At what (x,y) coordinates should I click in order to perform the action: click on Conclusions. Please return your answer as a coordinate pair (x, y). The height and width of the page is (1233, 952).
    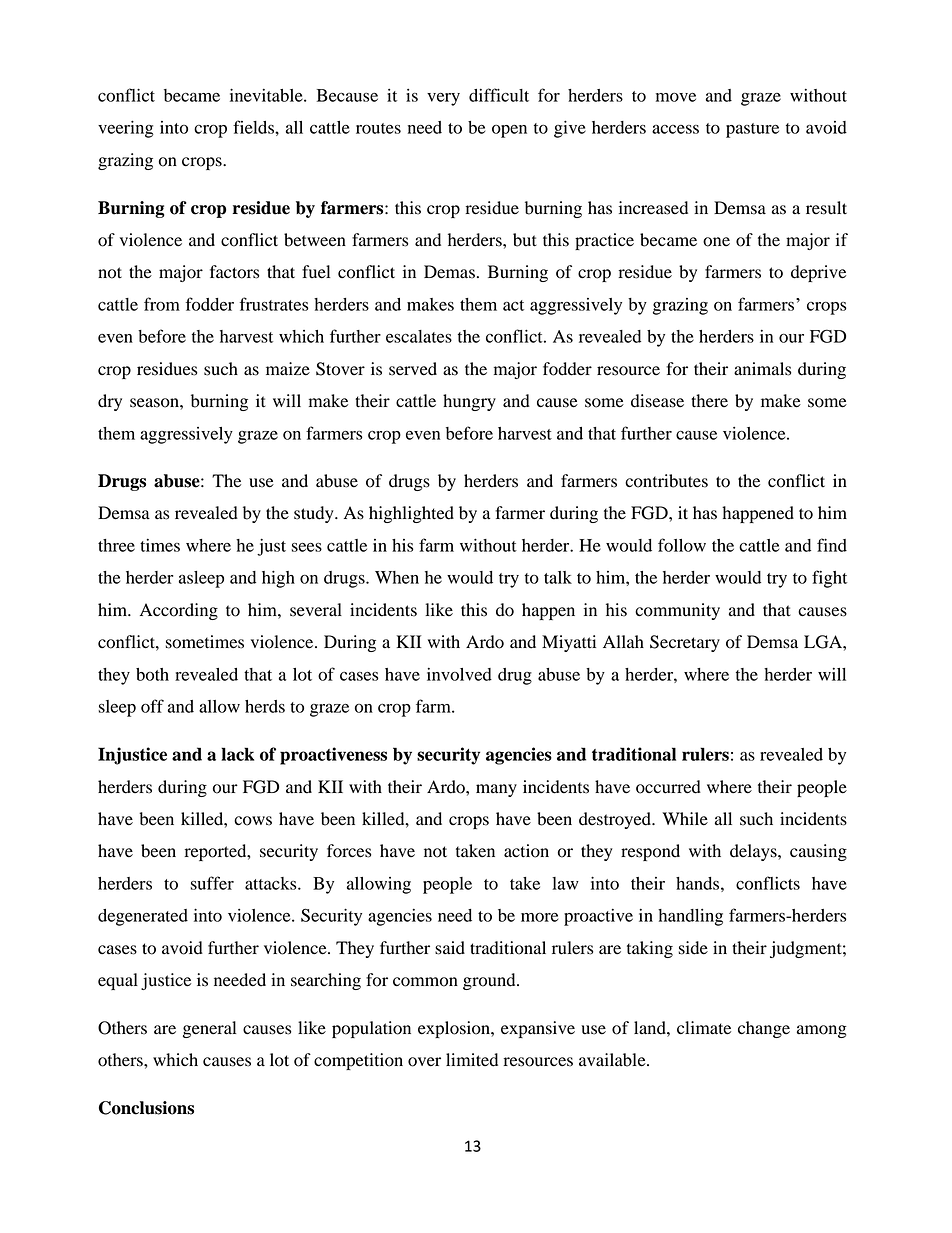
    Looking at the image, I should click on (146, 1108).
